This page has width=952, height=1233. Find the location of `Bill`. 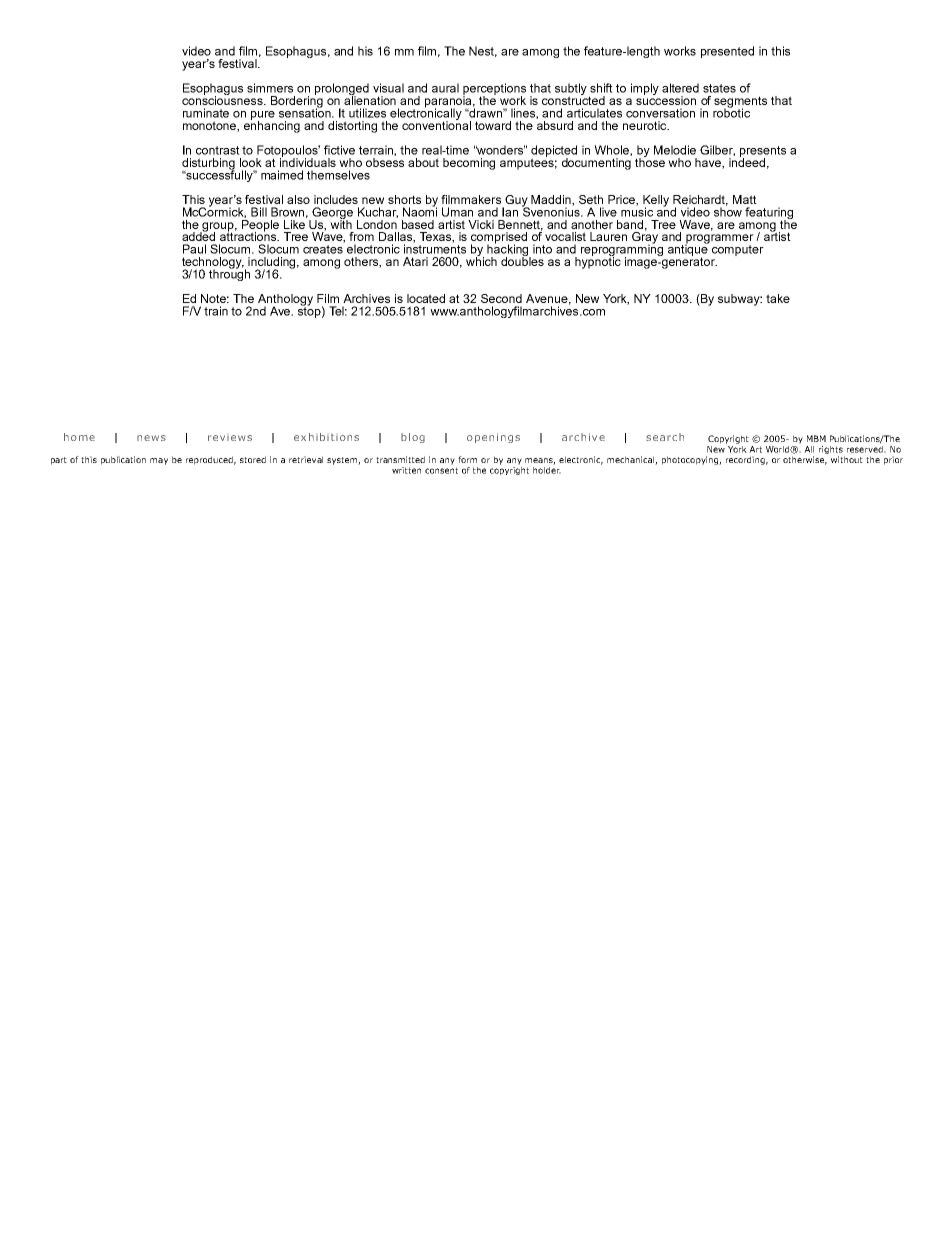

Bill is located at coordinates (259, 212).
